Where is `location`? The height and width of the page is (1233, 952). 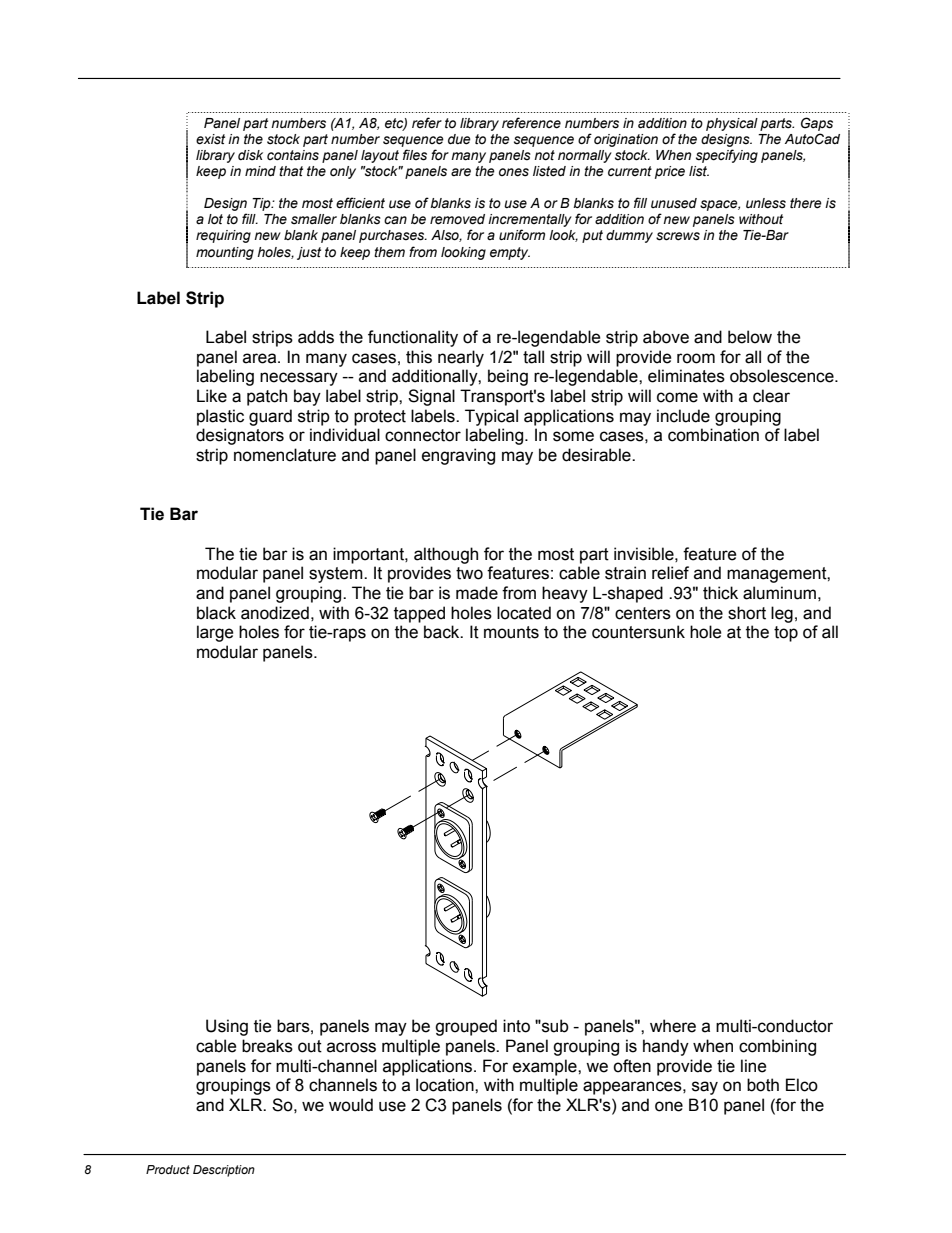
location is located at coordinates (446, 1085).
